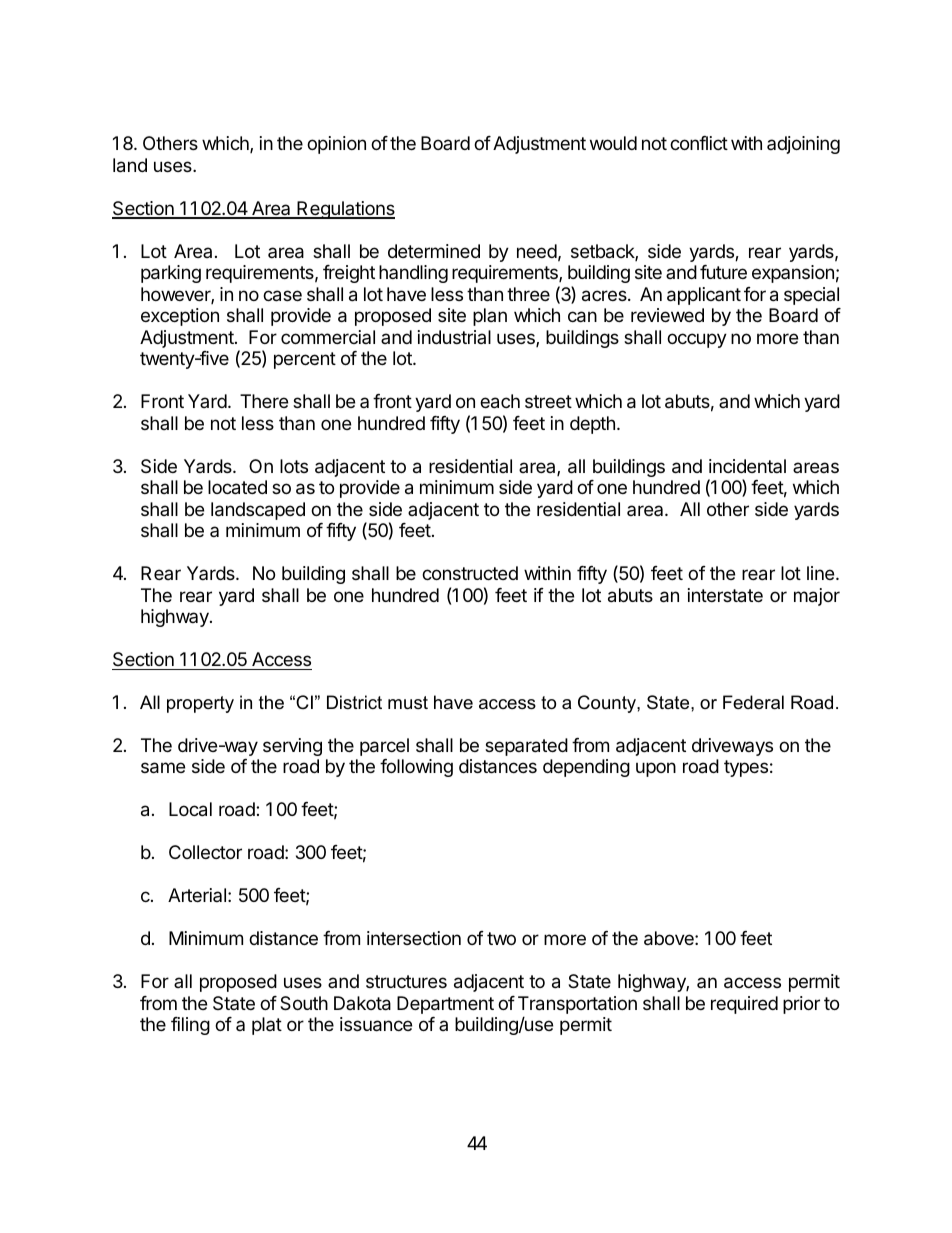 This document has height=1233, width=952. What do you see at coordinates (200, 704) in the document?
I see `property` at bounding box center [200, 704].
